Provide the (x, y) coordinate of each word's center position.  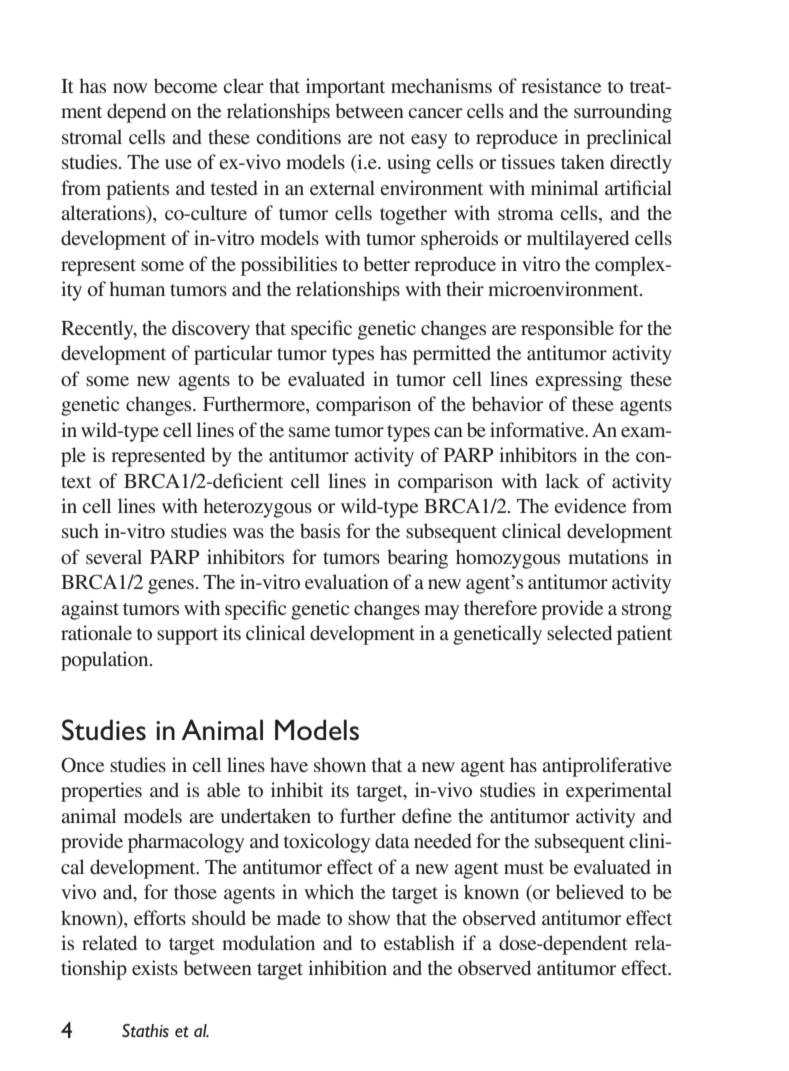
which (329, 891)
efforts (160, 917)
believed (590, 891)
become (185, 85)
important (345, 88)
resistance (561, 85)
